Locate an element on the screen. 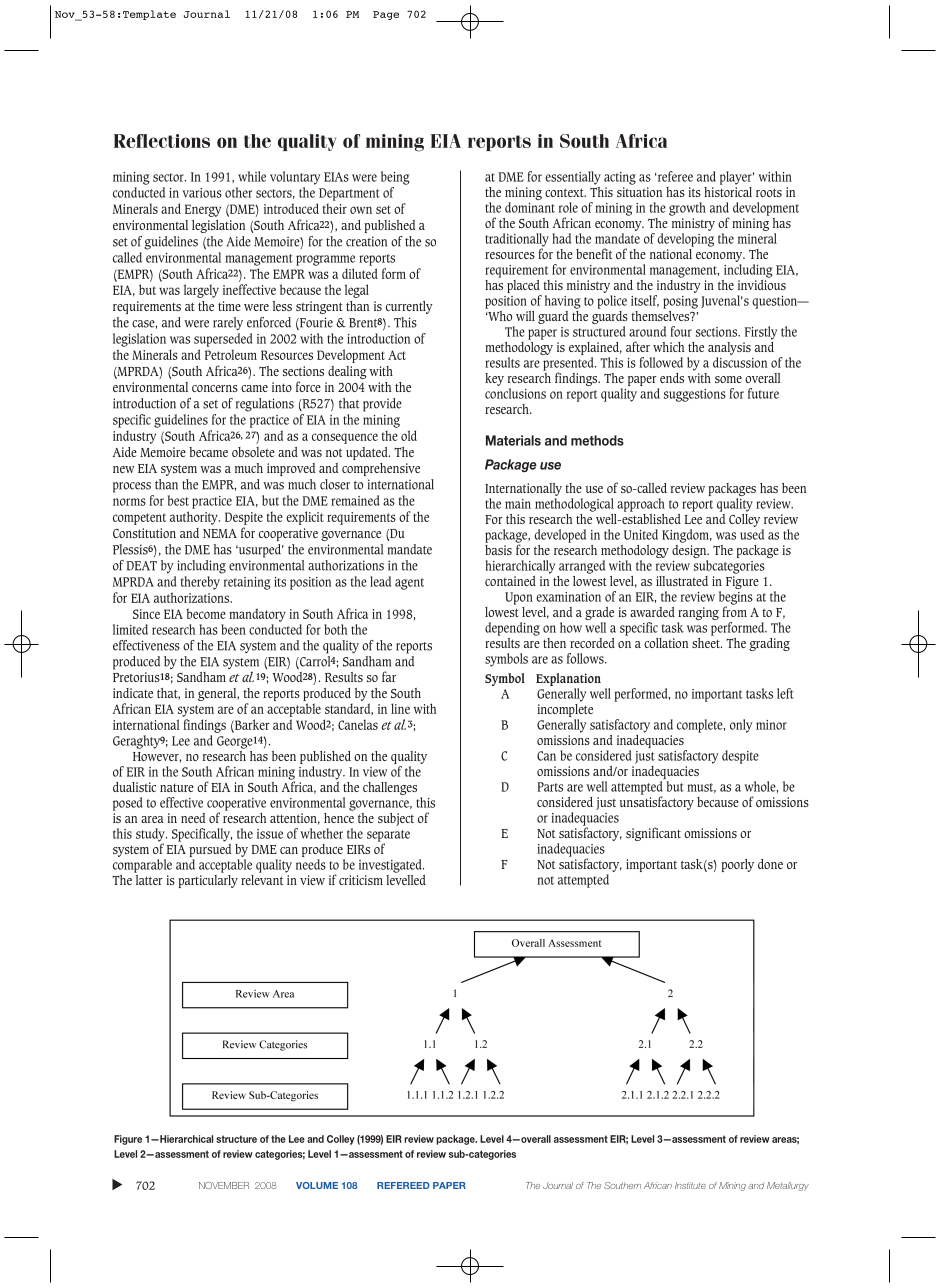  VOLUME is located at coordinates (317, 1185).
